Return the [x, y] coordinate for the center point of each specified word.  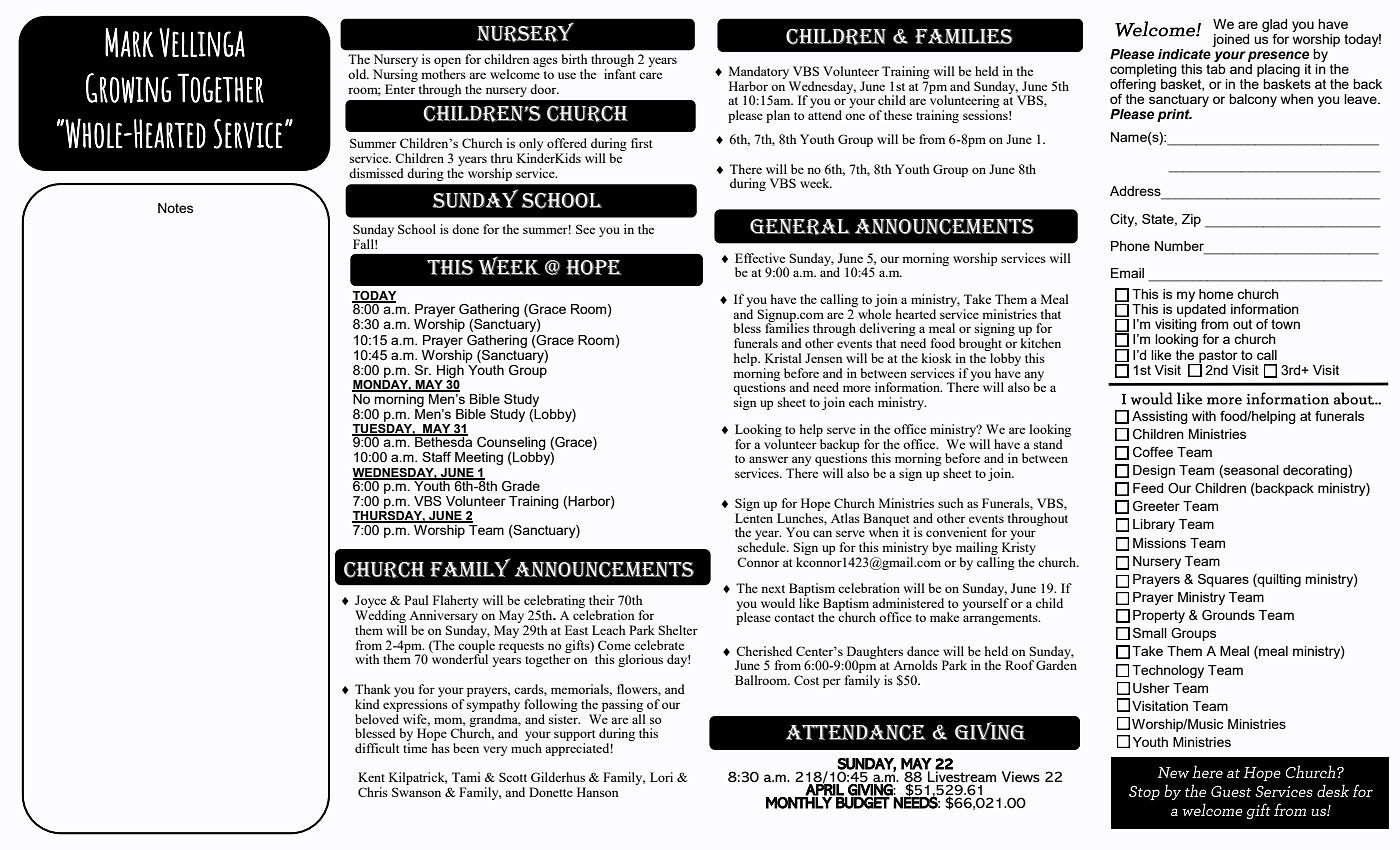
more [857, 388]
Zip [1191, 220]
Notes [175, 208]
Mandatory [759, 72]
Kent [371, 777]
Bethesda [442, 441]
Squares [1223, 580]
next [773, 589]
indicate [1185, 53]
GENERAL [800, 227]
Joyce [371, 603]
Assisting [1160, 417]
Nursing [395, 75]
